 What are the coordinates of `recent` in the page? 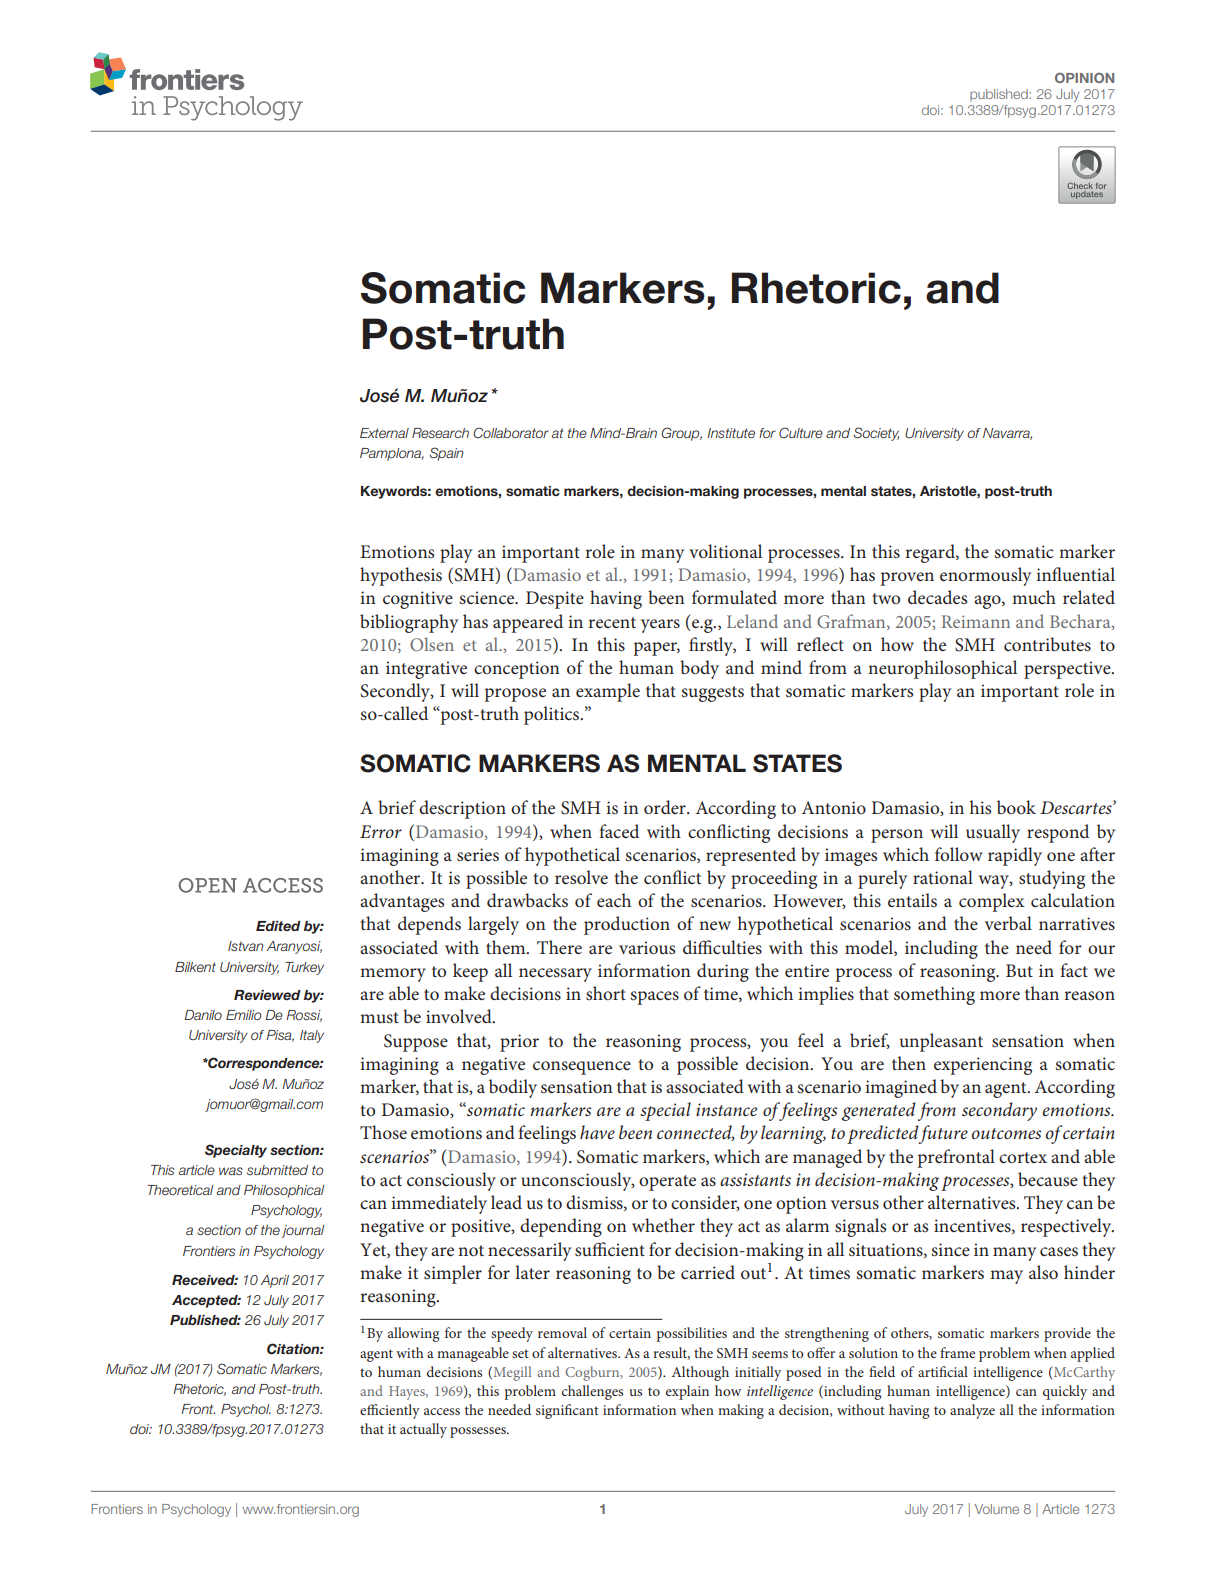 It's located at (612, 623).
